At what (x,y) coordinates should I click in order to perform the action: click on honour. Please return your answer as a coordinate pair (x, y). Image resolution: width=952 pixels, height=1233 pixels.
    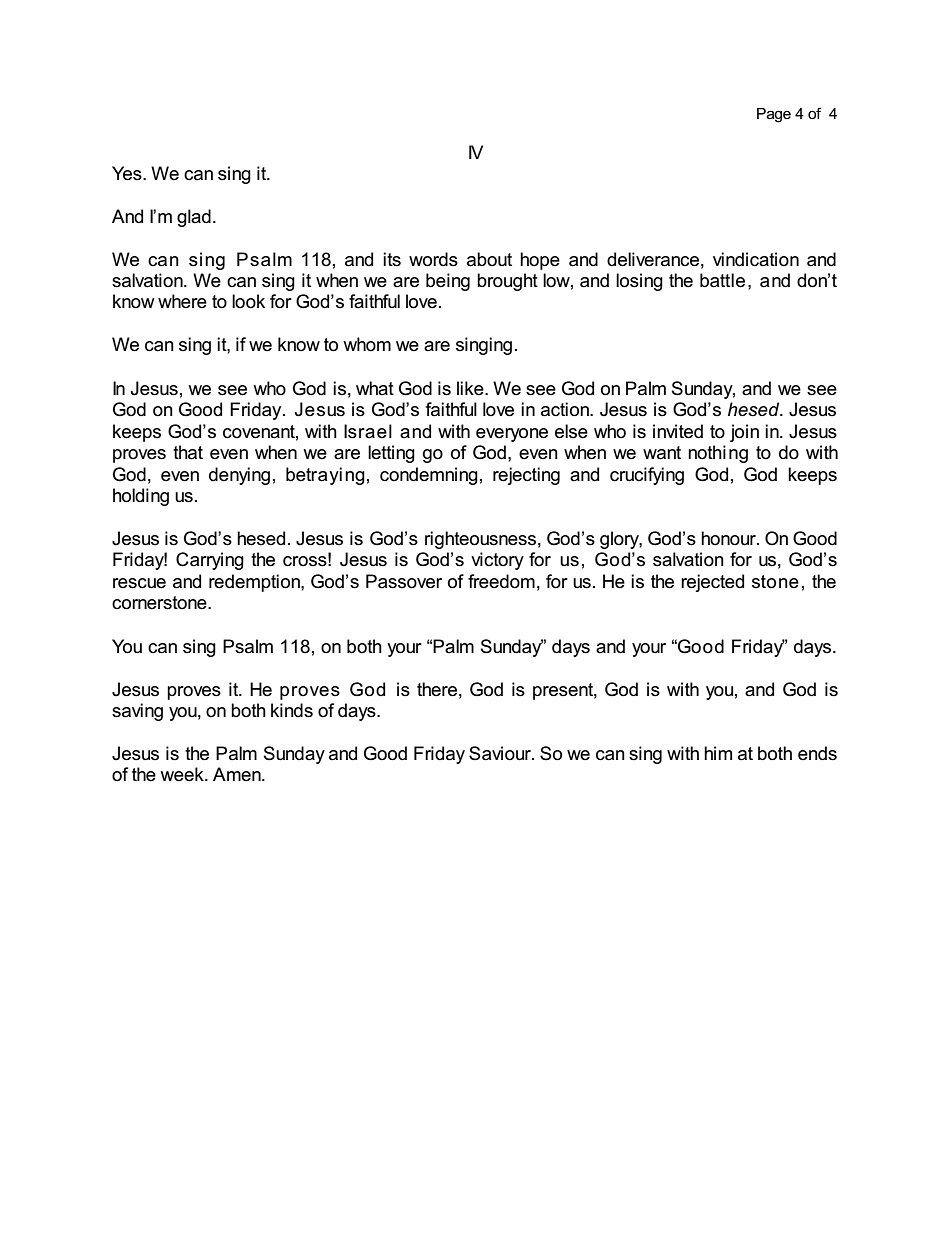
    Looking at the image, I should click on (730, 538).
